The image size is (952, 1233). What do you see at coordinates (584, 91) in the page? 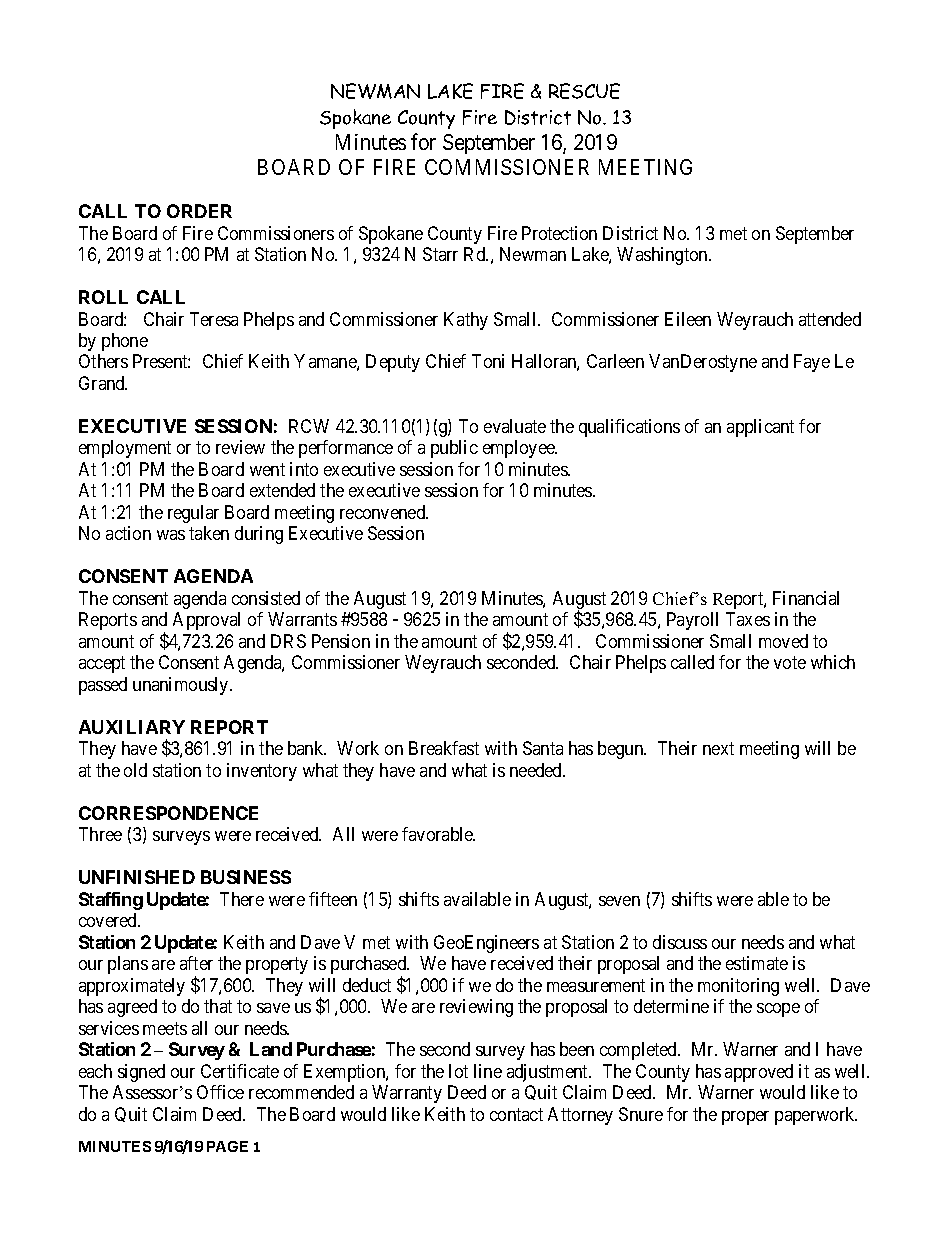
I see `RESCUE` at bounding box center [584, 91].
